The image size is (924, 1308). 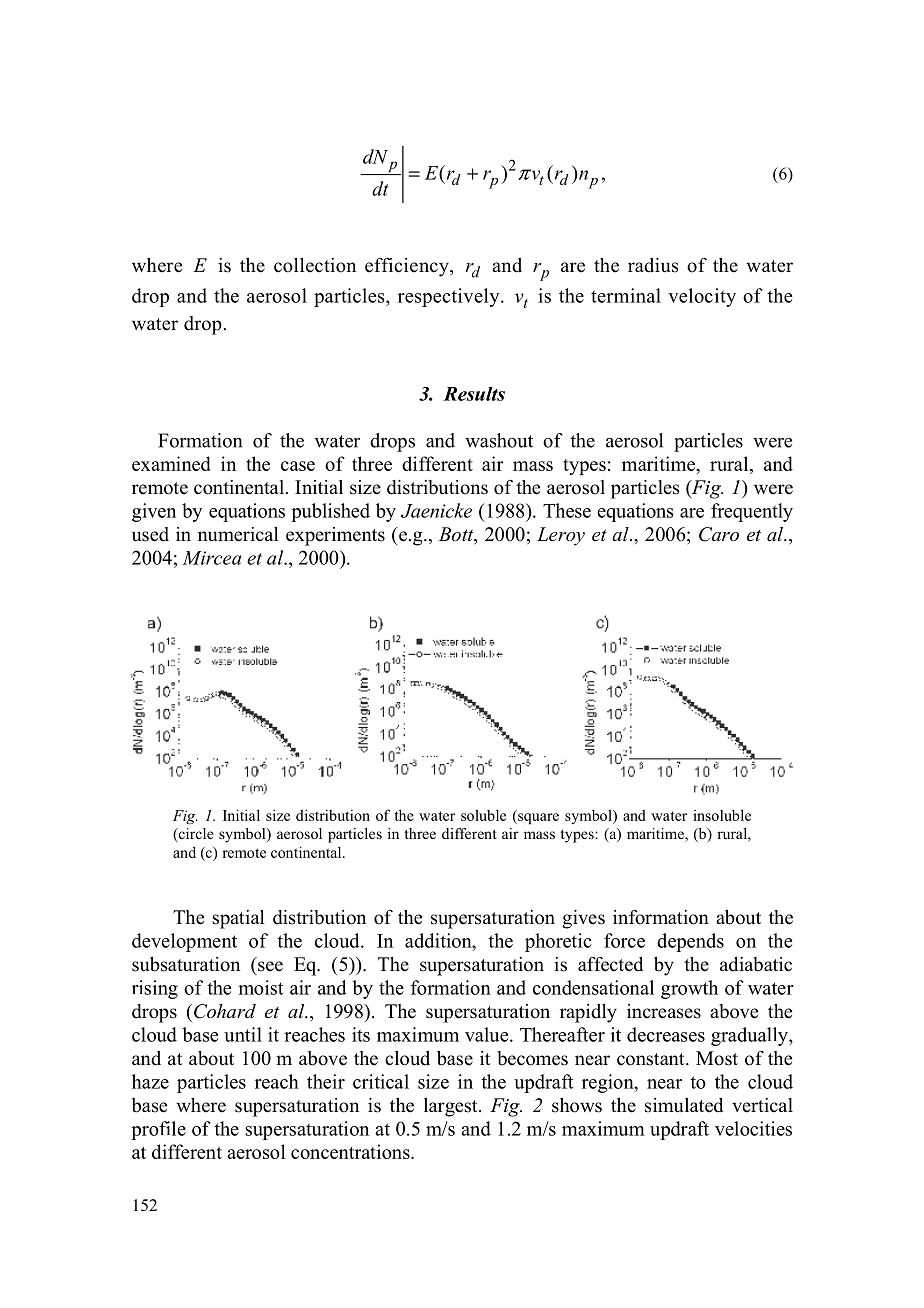 I want to click on simulated, so click(x=684, y=1105).
